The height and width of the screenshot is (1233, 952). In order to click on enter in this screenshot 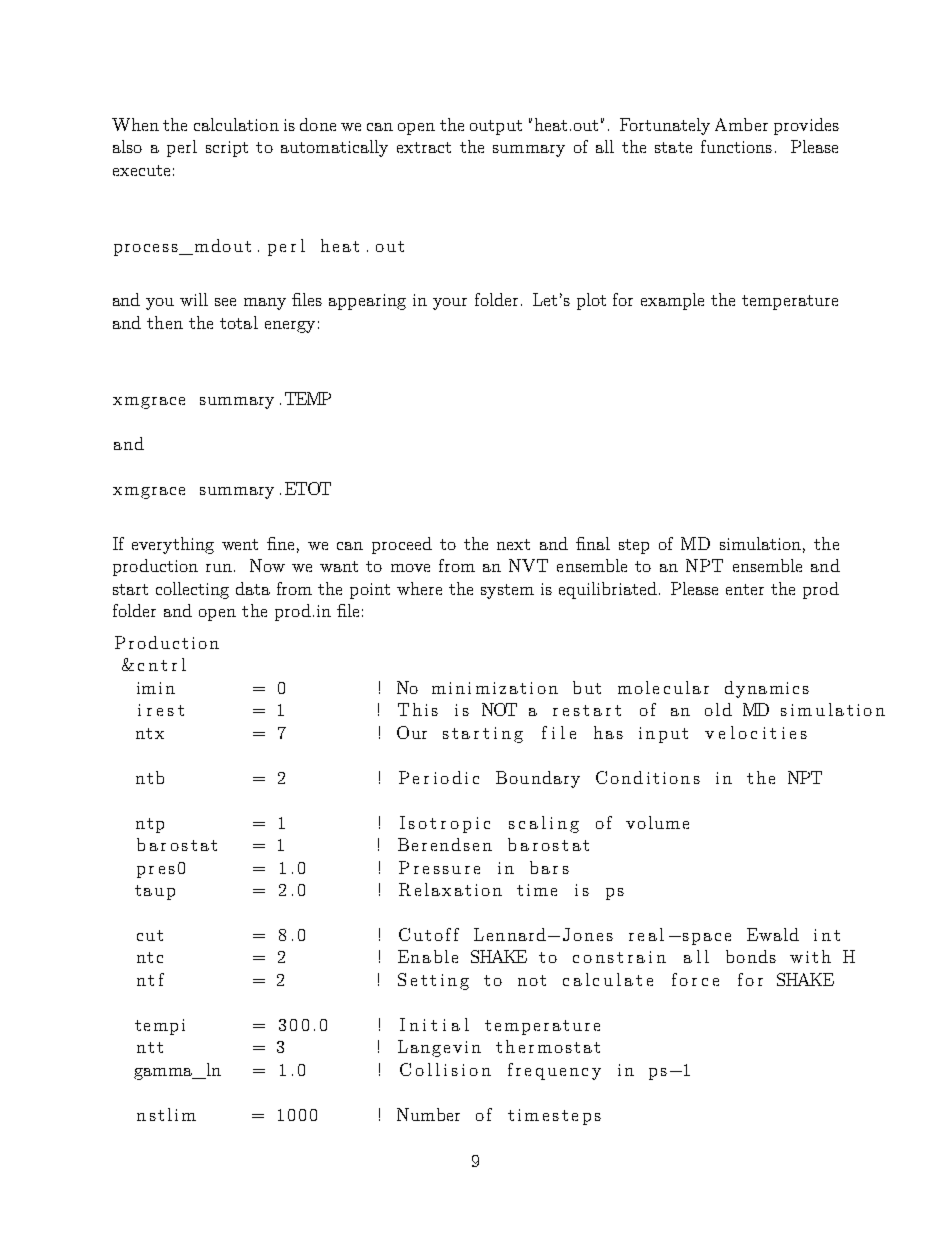, I will do `click(745, 589)`.
